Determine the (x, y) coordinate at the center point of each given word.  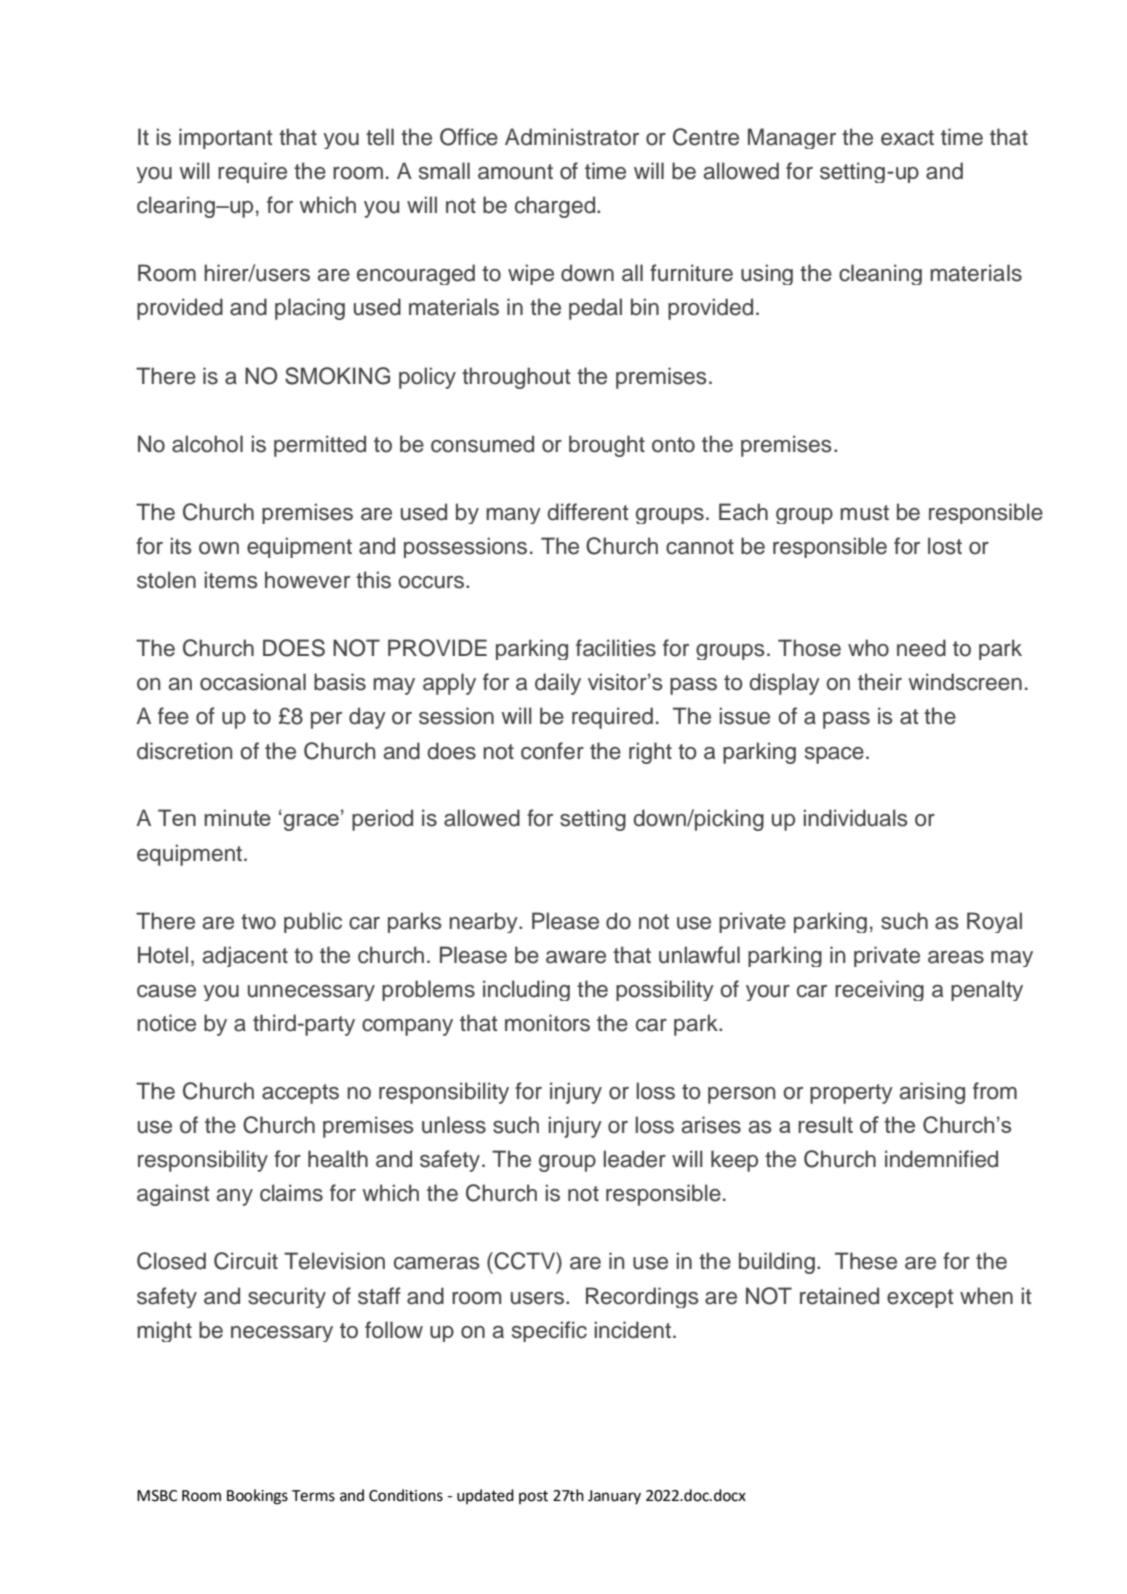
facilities (616, 648)
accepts (300, 1094)
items (231, 580)
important (226, 138)
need (921, 648)
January (614, 1497)
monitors (547, 1023)
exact (907, 138)
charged (556, 207)
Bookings (257, 1497)
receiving (879, 990)
